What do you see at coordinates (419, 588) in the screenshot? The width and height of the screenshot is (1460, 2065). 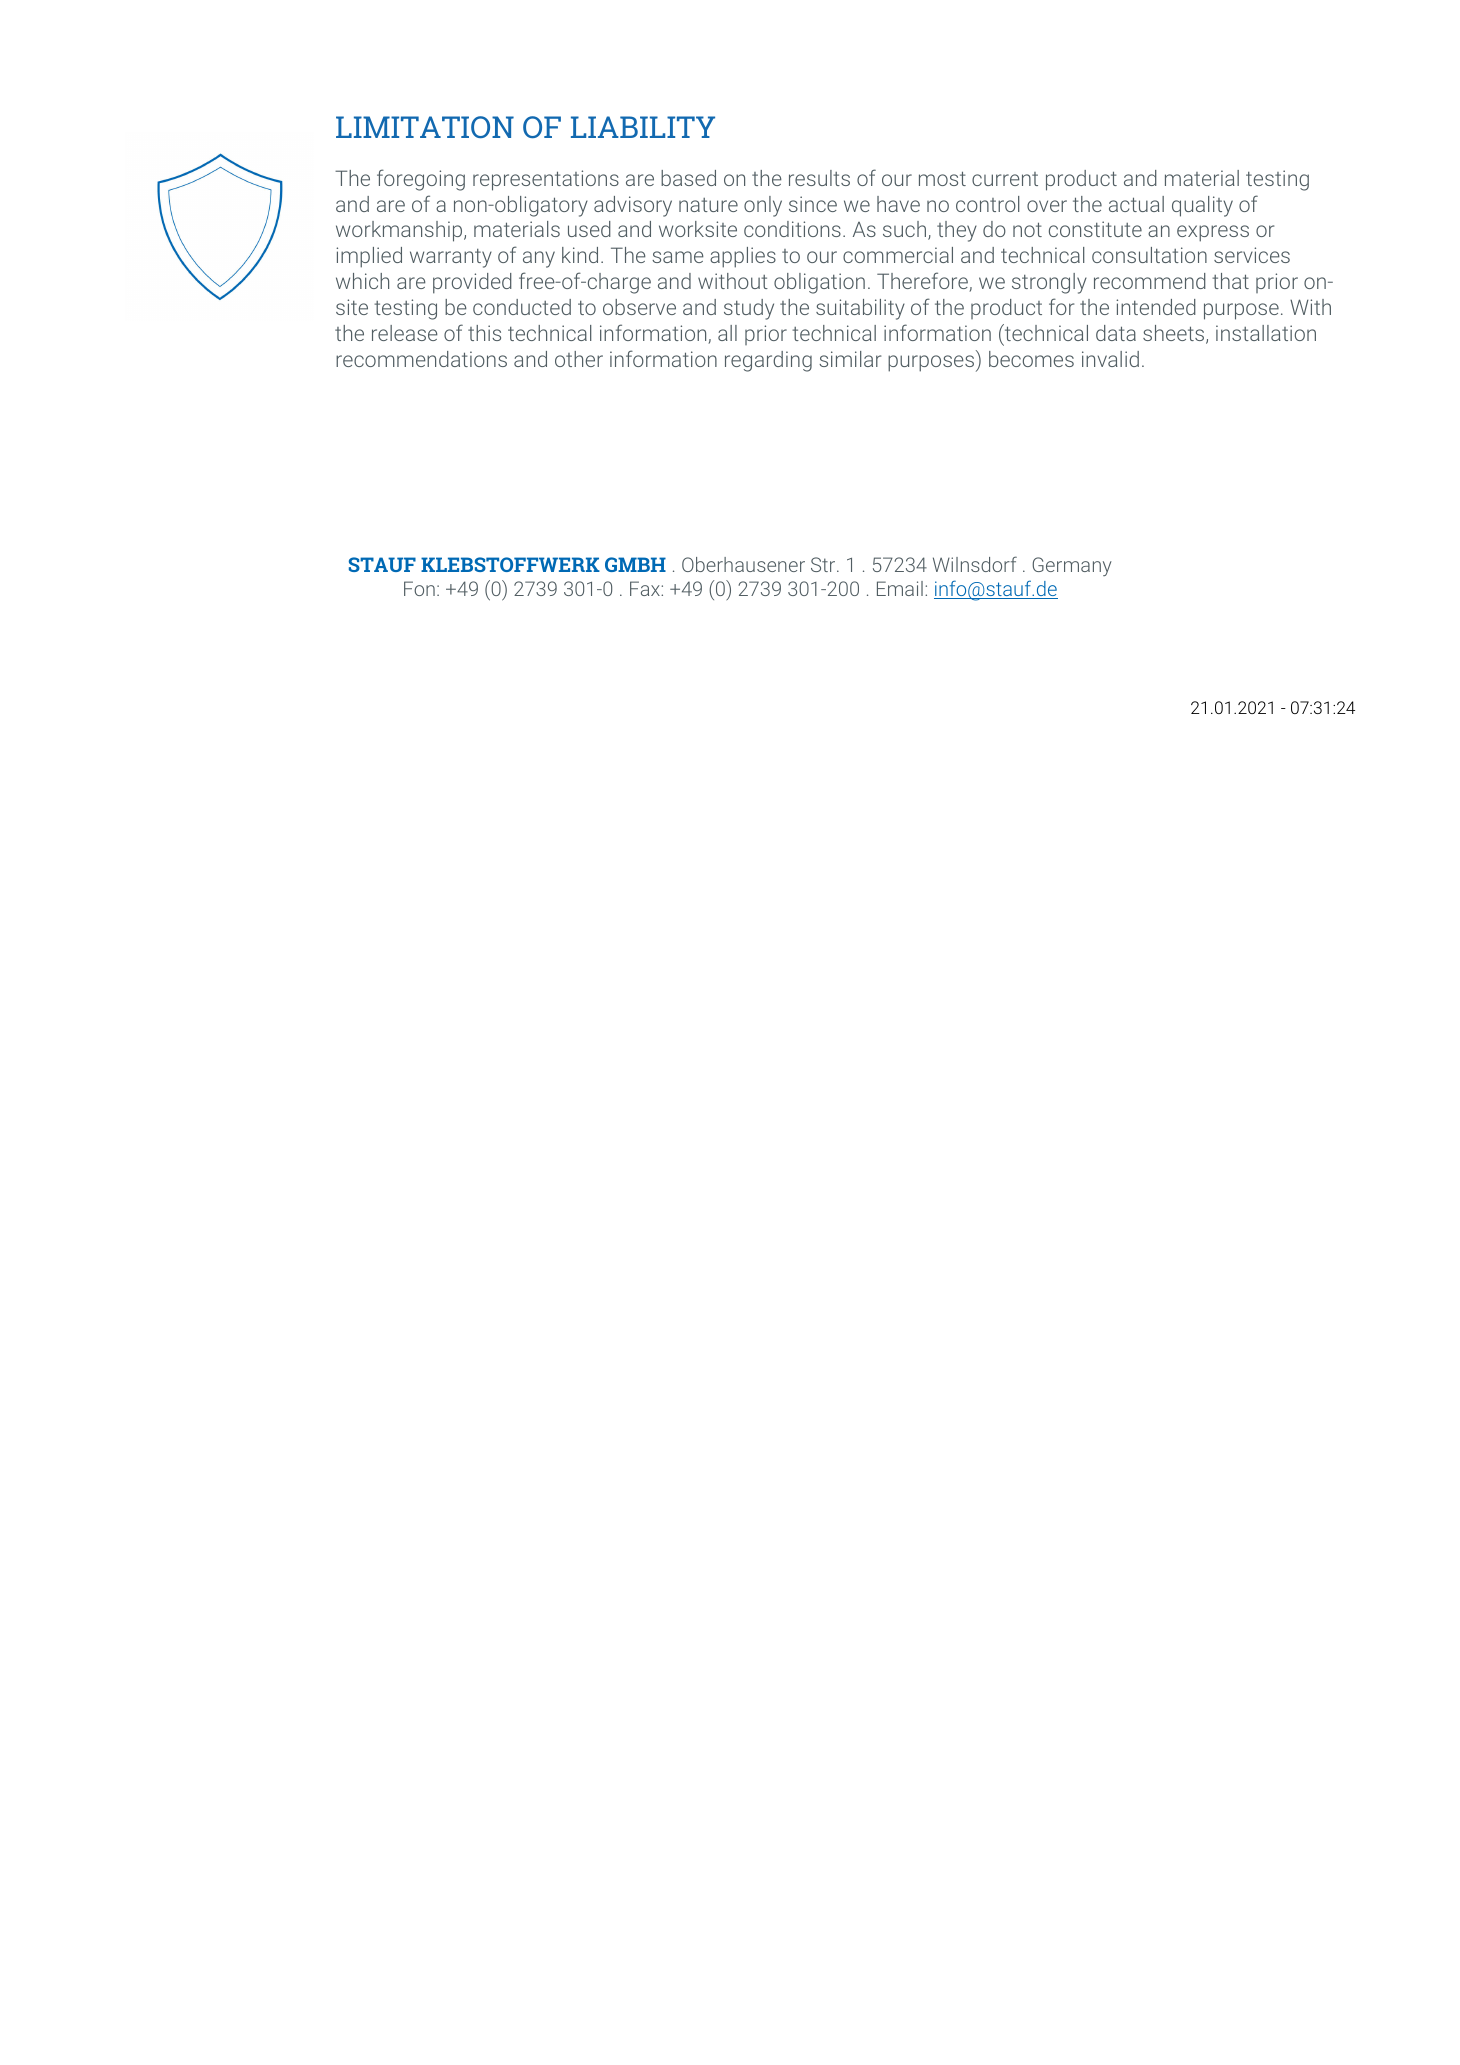 I see `Fon` at bounding box center [419, 588].
